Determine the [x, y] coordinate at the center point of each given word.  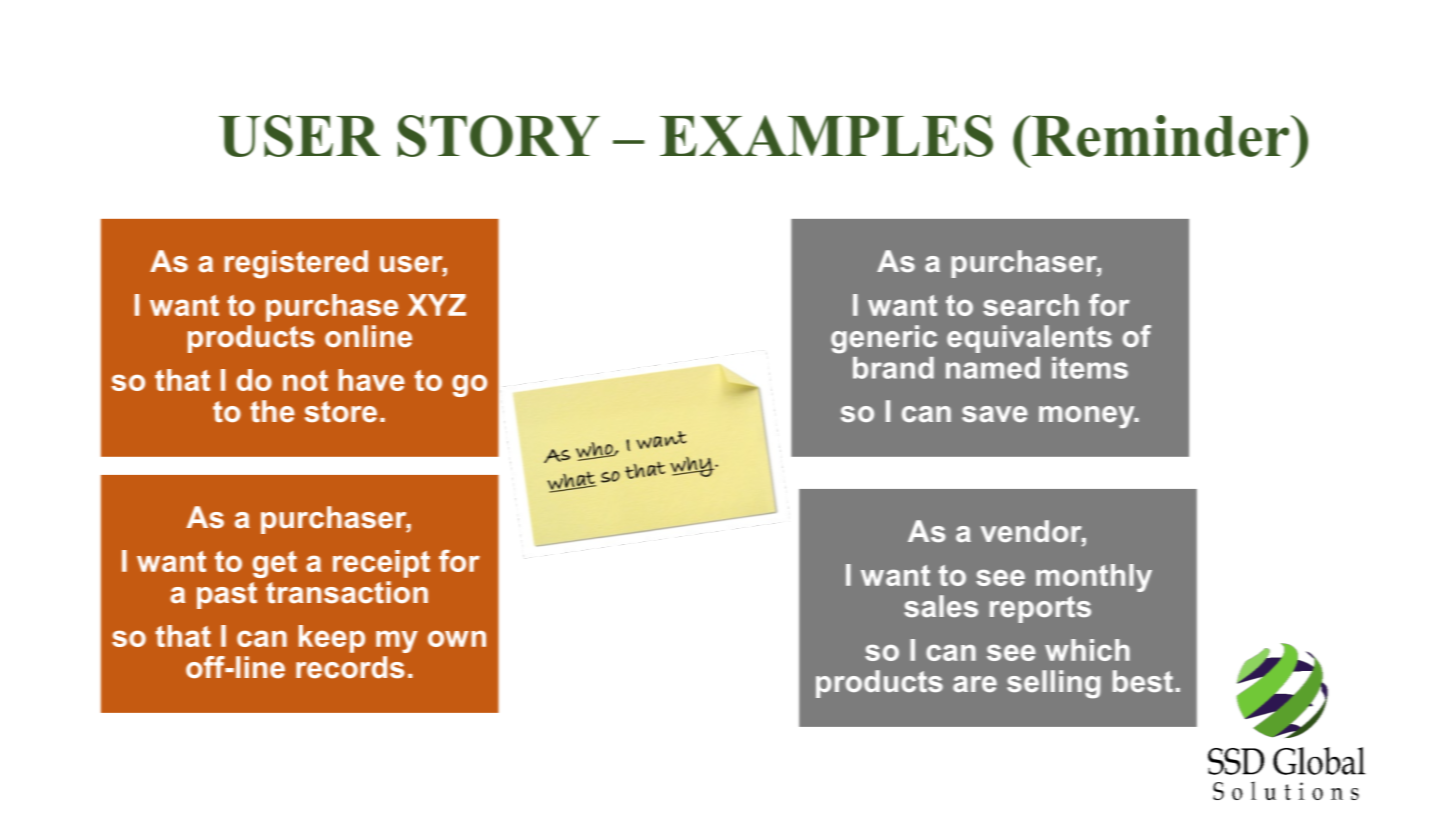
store [341, 412]
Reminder [1161, 136]
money [1088, 417]
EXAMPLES [826, 136]
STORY [499, 136]
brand [893, 368]
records [350, 667]
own [457, 638]
